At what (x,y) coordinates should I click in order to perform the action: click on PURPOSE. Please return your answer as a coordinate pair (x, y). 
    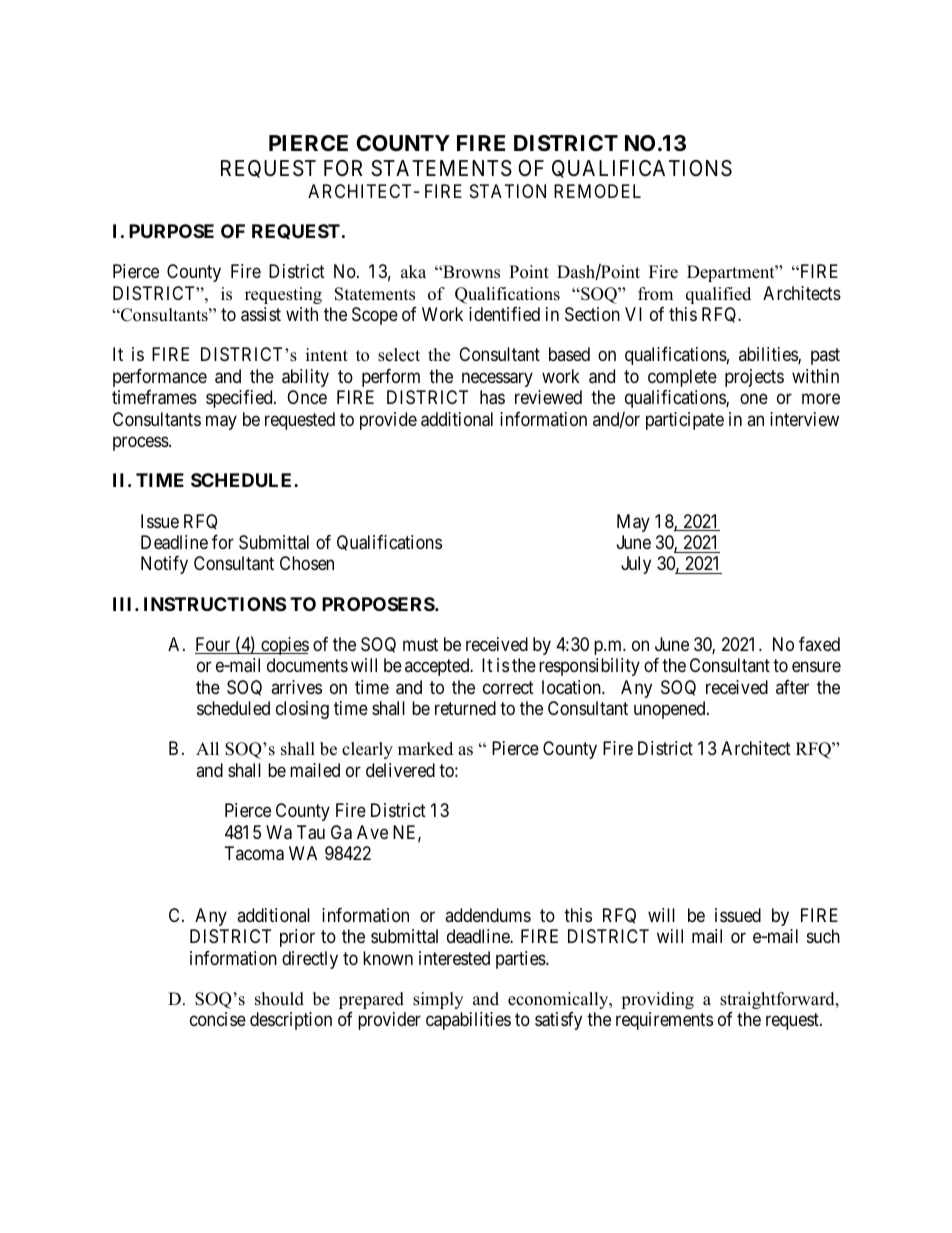
    Looking at the image, I should click on (171, 231).
